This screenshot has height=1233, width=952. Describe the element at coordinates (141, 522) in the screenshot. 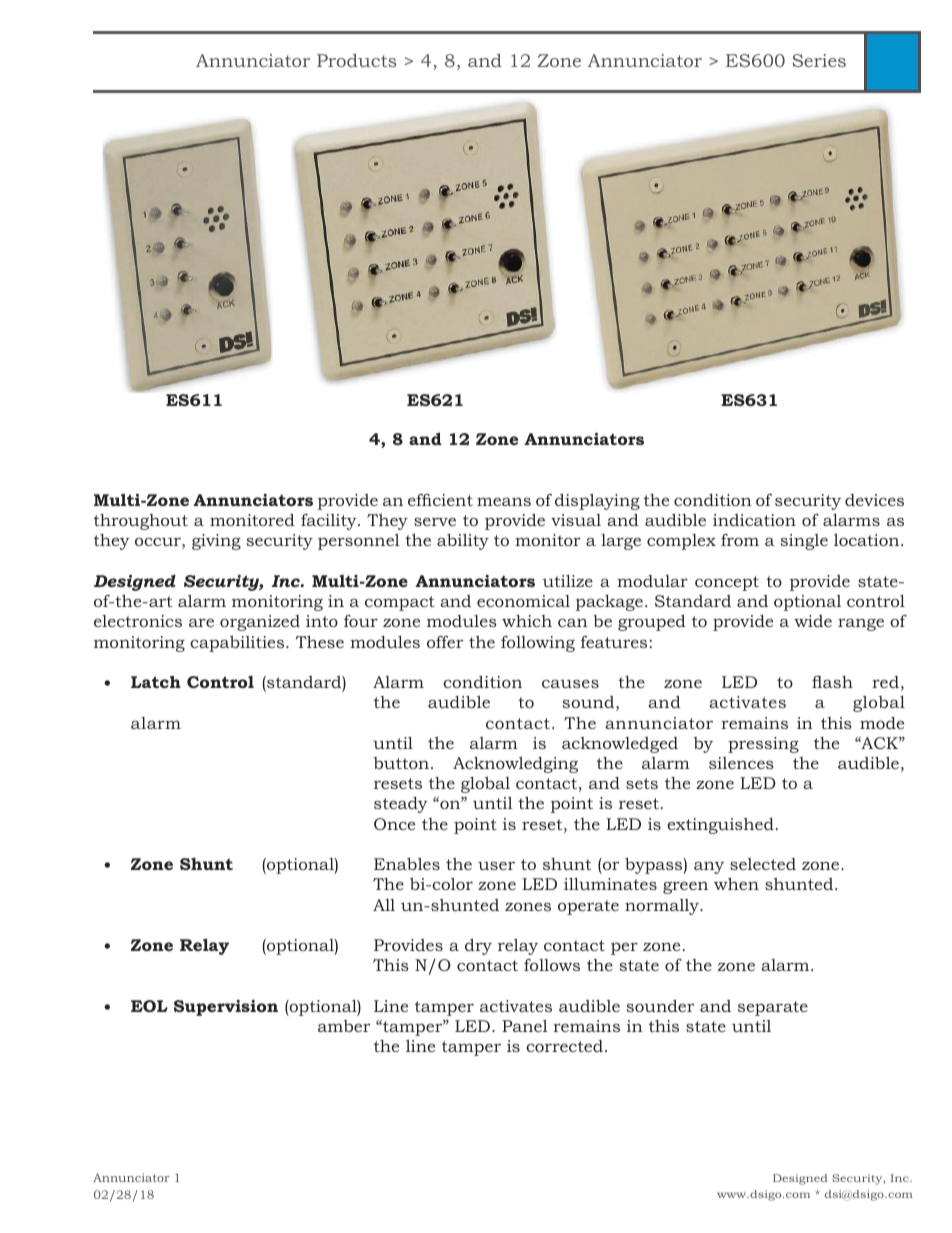

I see `throughout` at that location.
